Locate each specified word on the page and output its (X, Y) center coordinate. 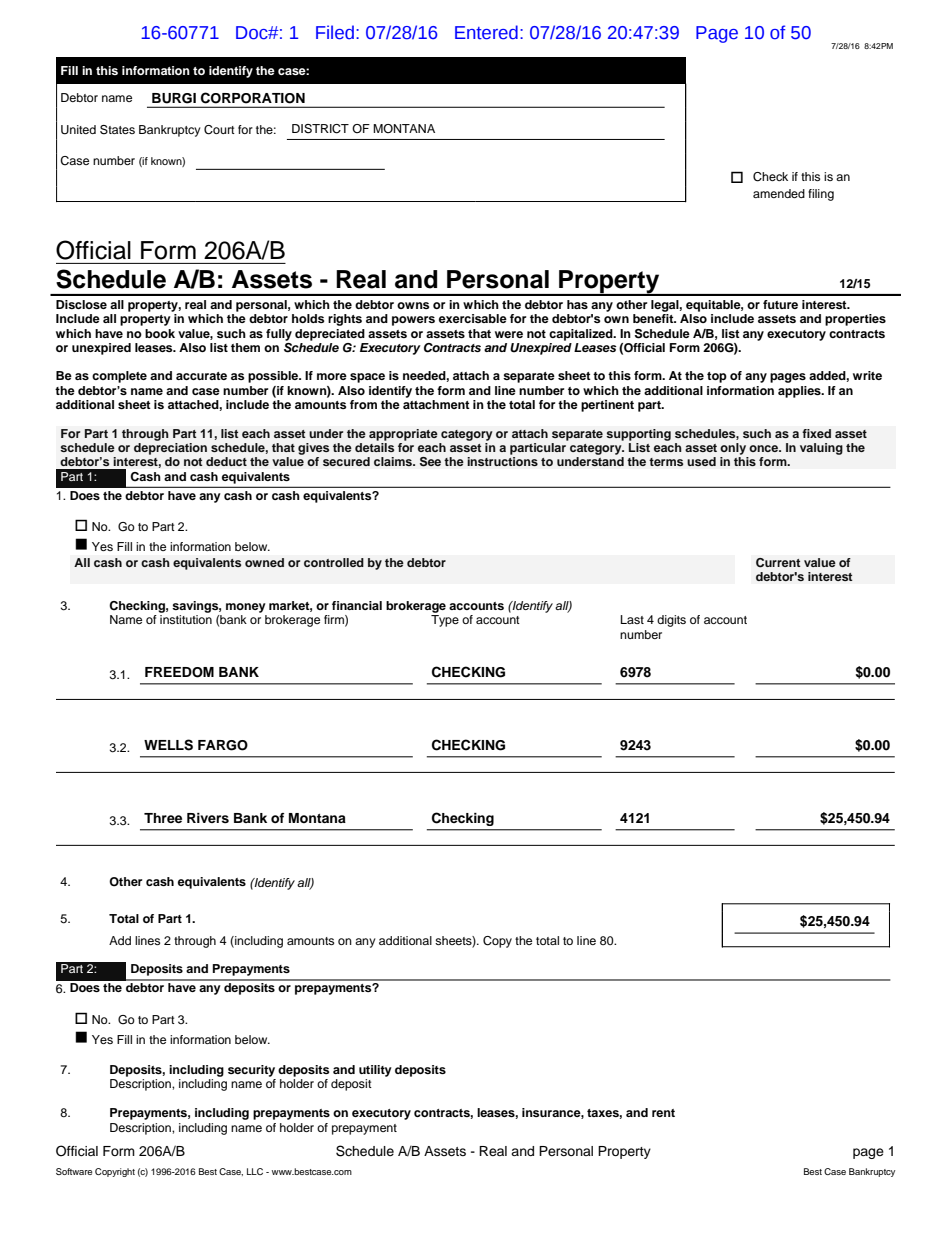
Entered (486, 32)
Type (445, 621)
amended (779, 193)
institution (186, 619)
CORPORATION (253, 97)
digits (671, 621)
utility (375, 1071)
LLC (255, 1171)
